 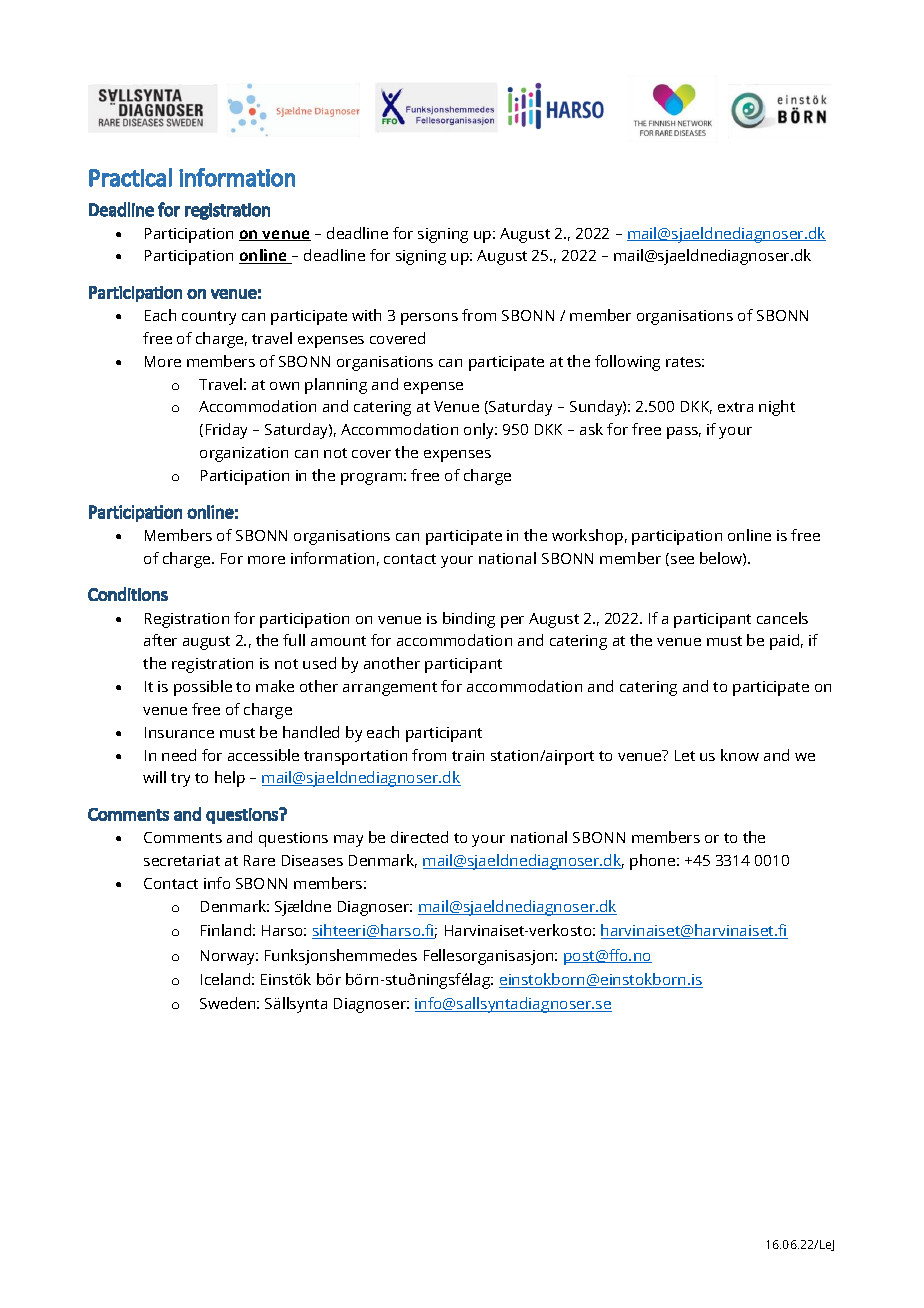 What do you see at coordinates (182, 860) in the screenshot?
I see `secretariat` at bounding box center [182, 860].
